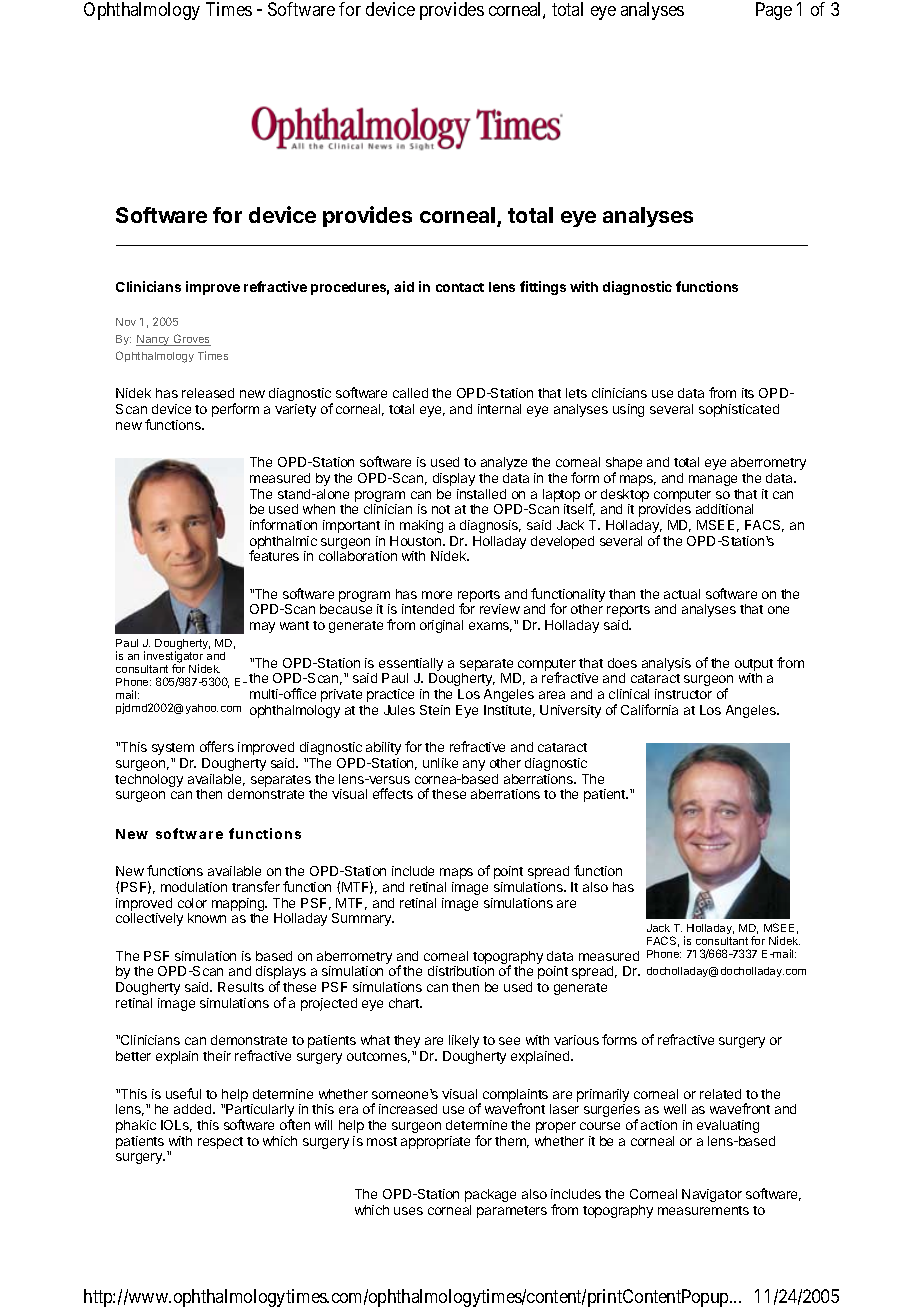  Describe the element at coordinates (126, 322) in the document. I see `Nov` at that location.
